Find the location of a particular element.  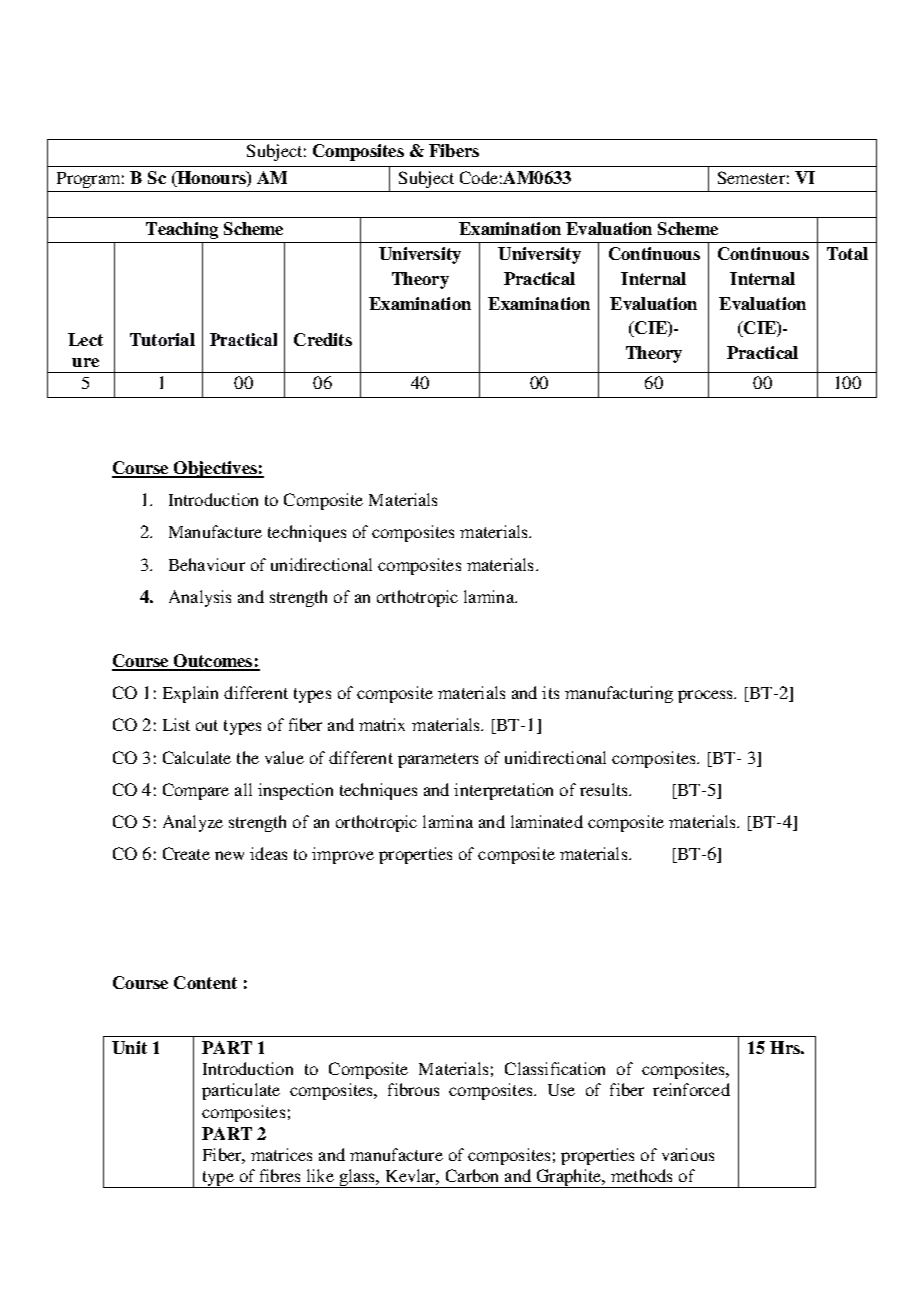

Semester is located at coordinates (751, 177).
